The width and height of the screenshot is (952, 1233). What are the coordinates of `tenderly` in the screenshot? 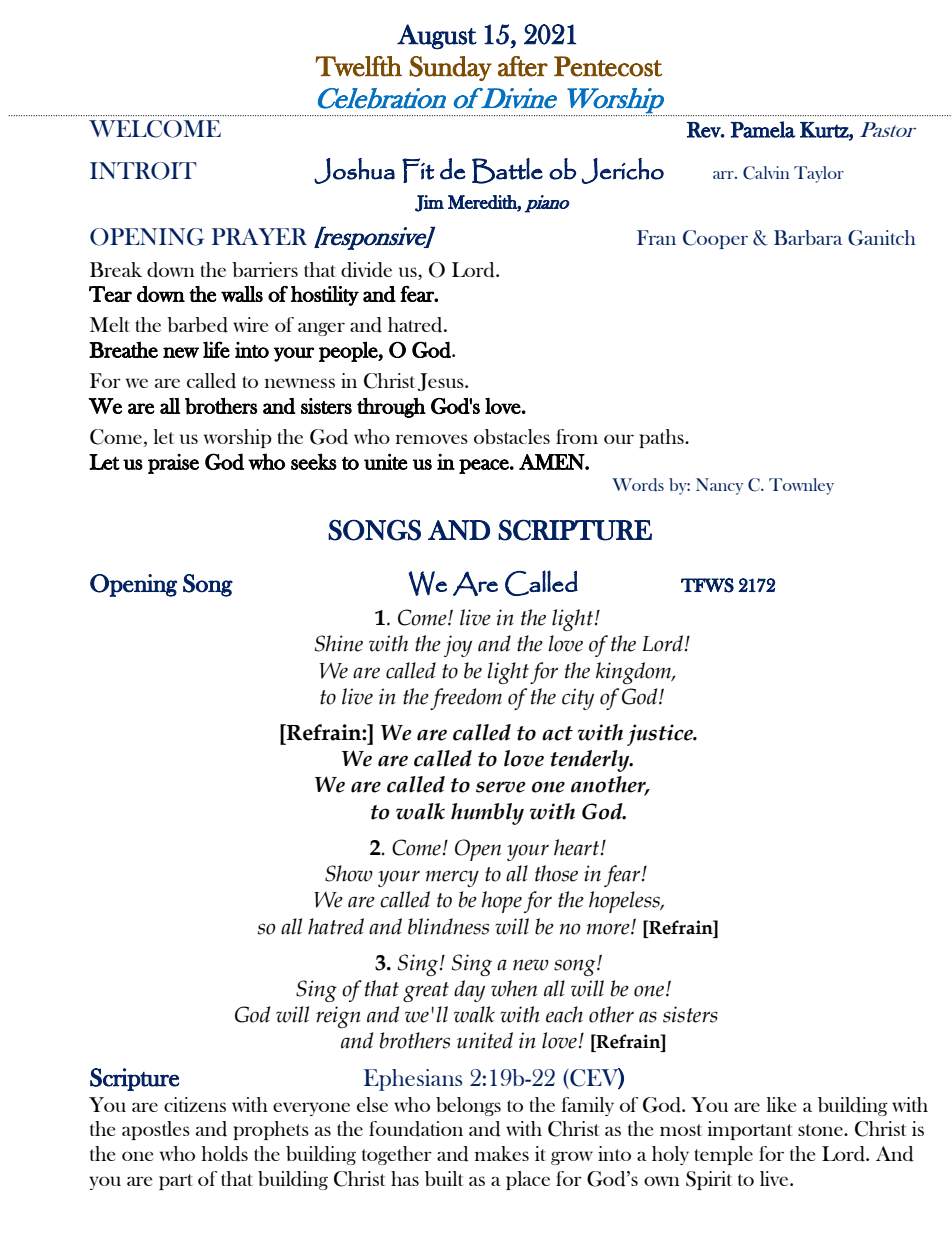 It's located at (591, 761).
